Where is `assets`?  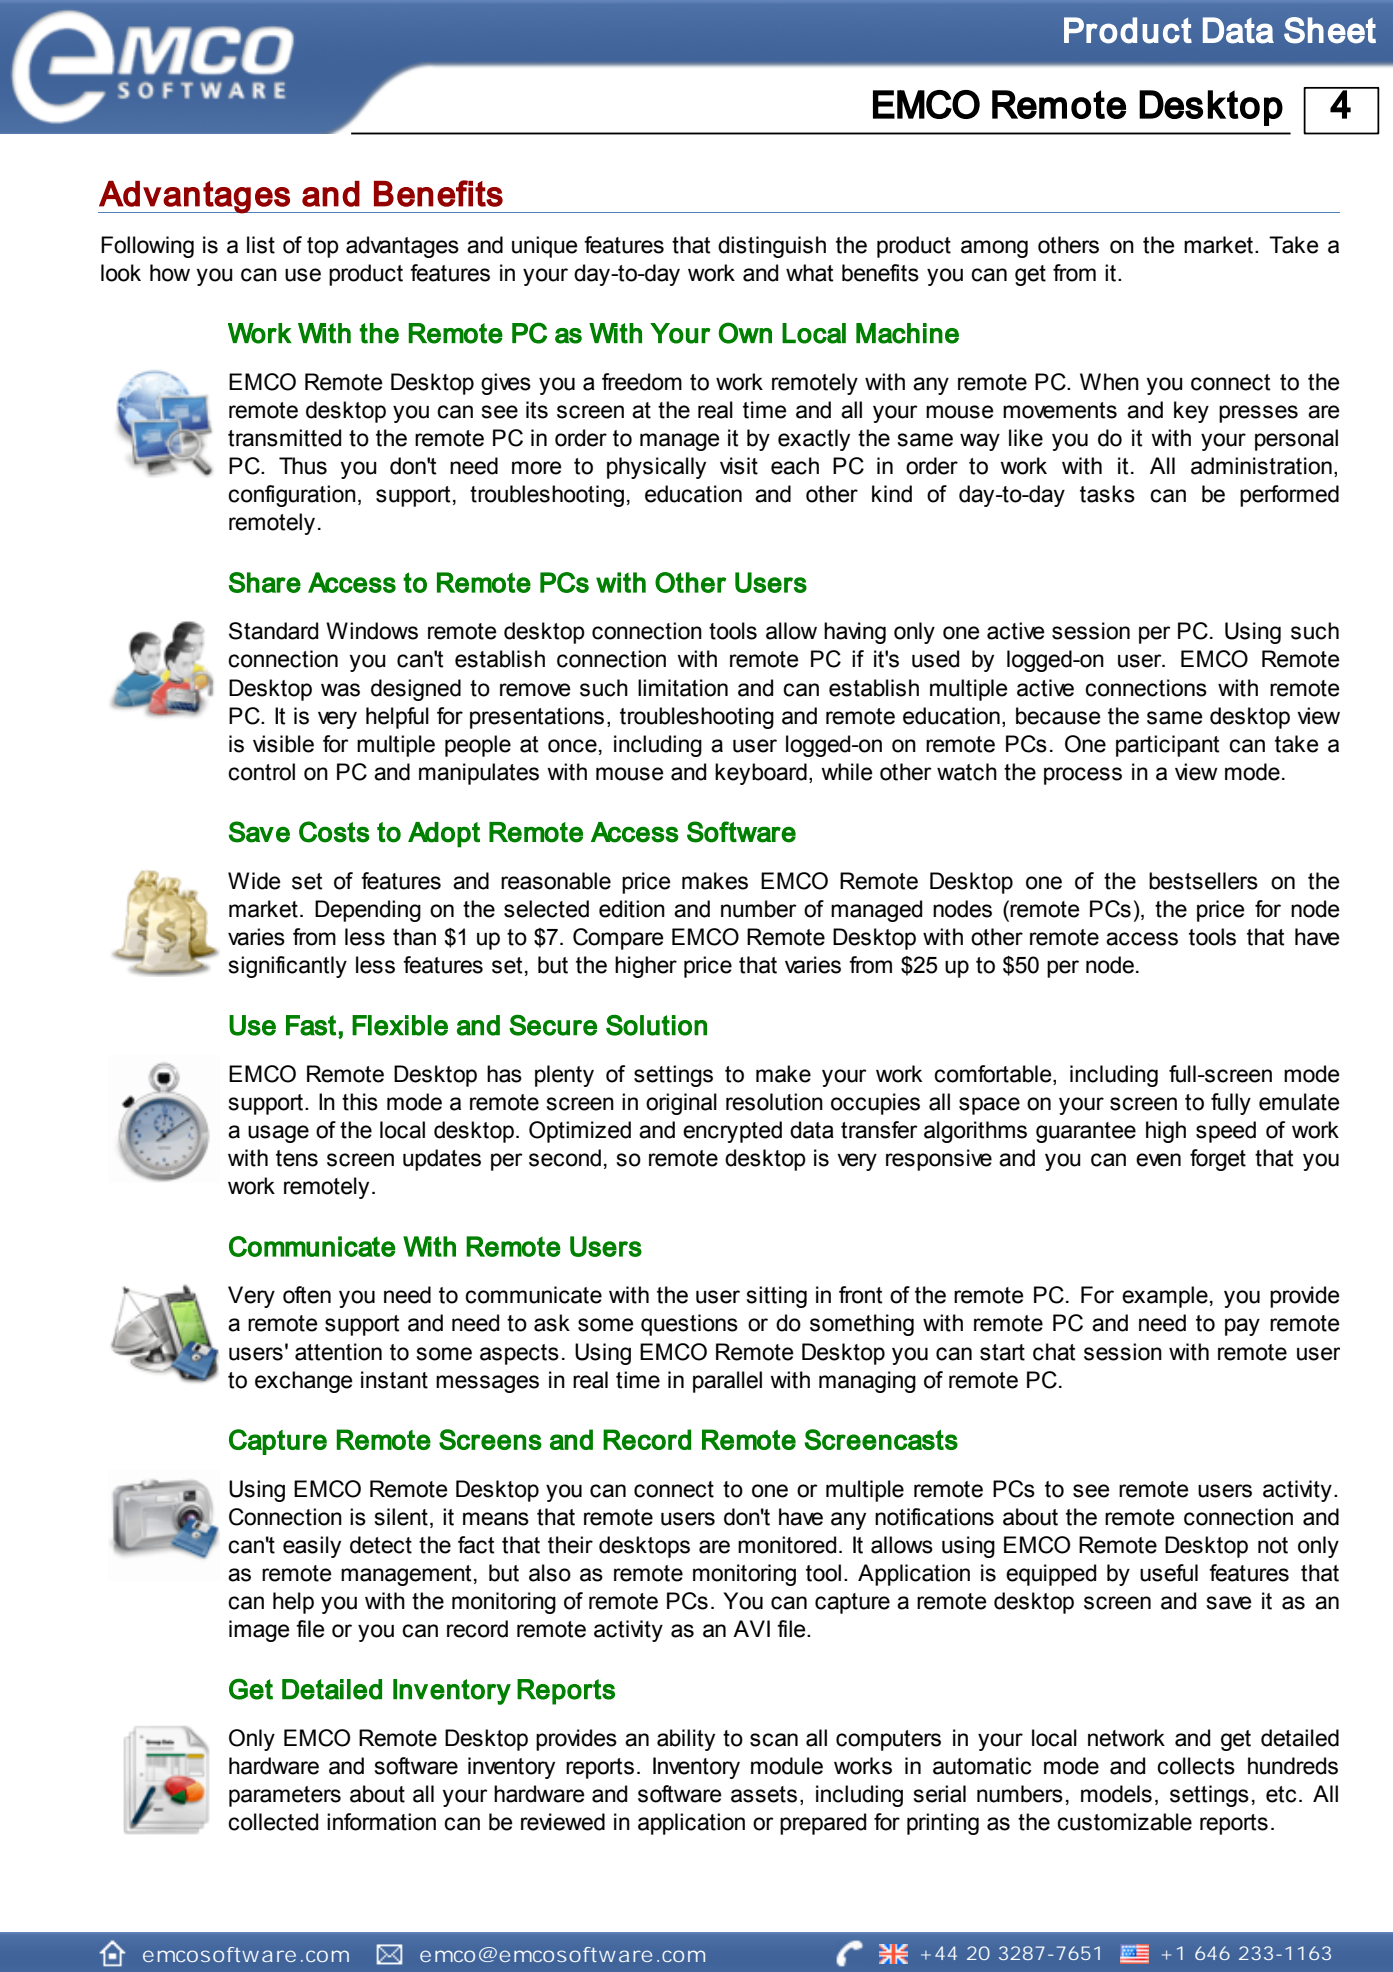 assets is located at coordinates (764, 1794).
